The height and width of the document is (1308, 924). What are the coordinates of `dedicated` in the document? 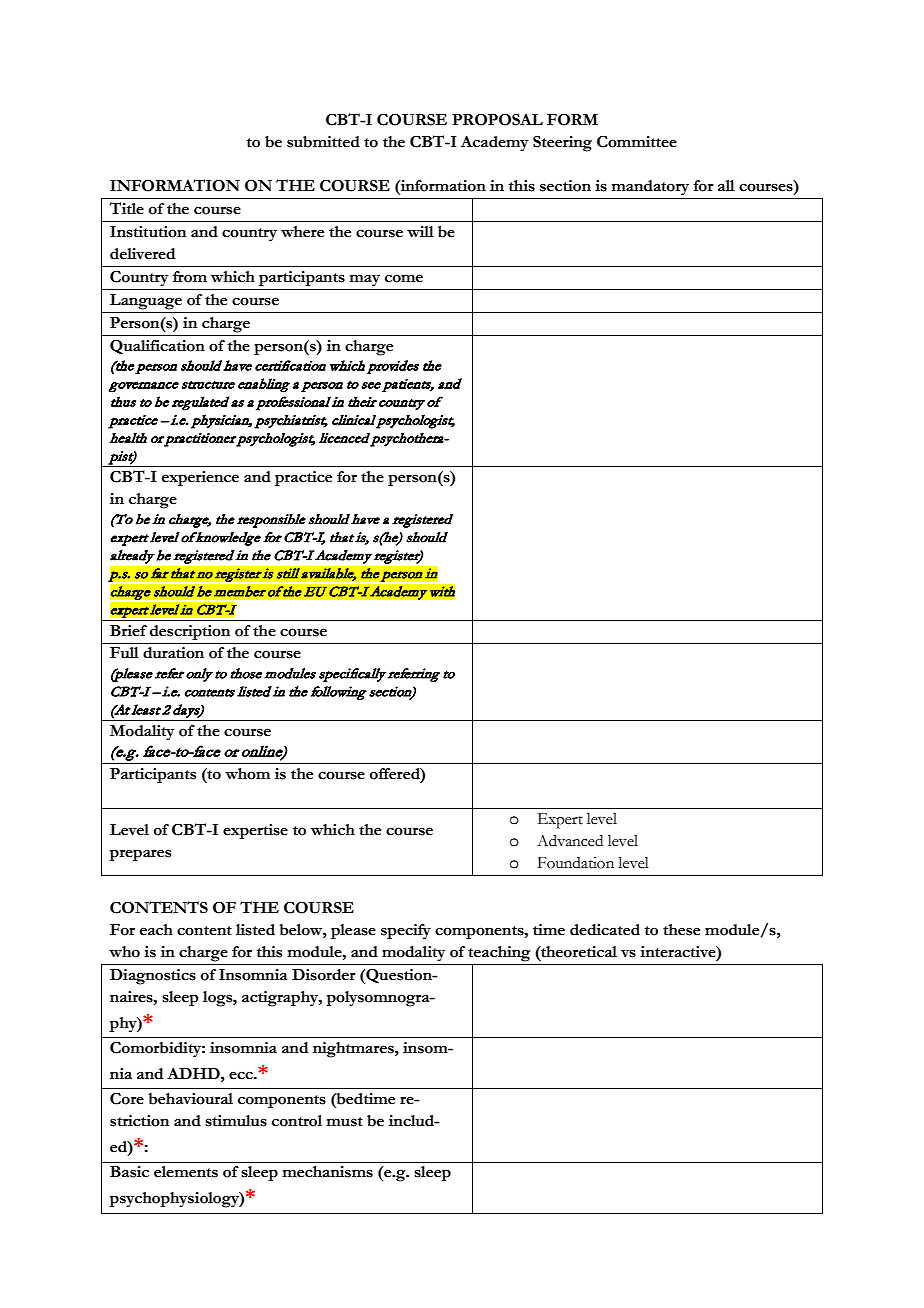 It's located at (605, 930).
